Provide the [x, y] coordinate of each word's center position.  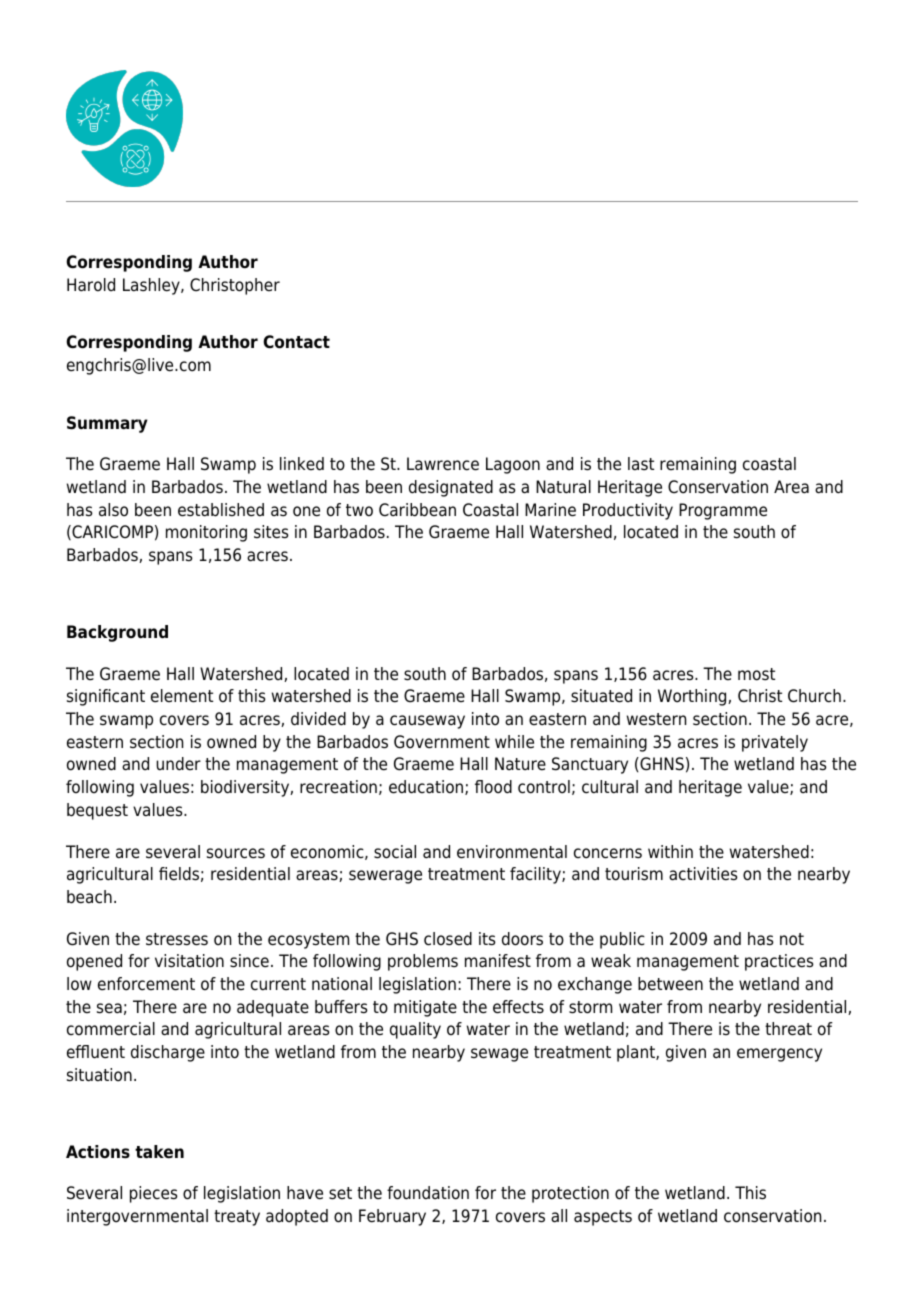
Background [117, 633]
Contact [296, 342]
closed [448, 939]
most [756, 674]
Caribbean [417, 510]
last [641, 464]
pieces [154, 1194]
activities [703, 874]
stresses [177, 939]
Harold [91, 285]
